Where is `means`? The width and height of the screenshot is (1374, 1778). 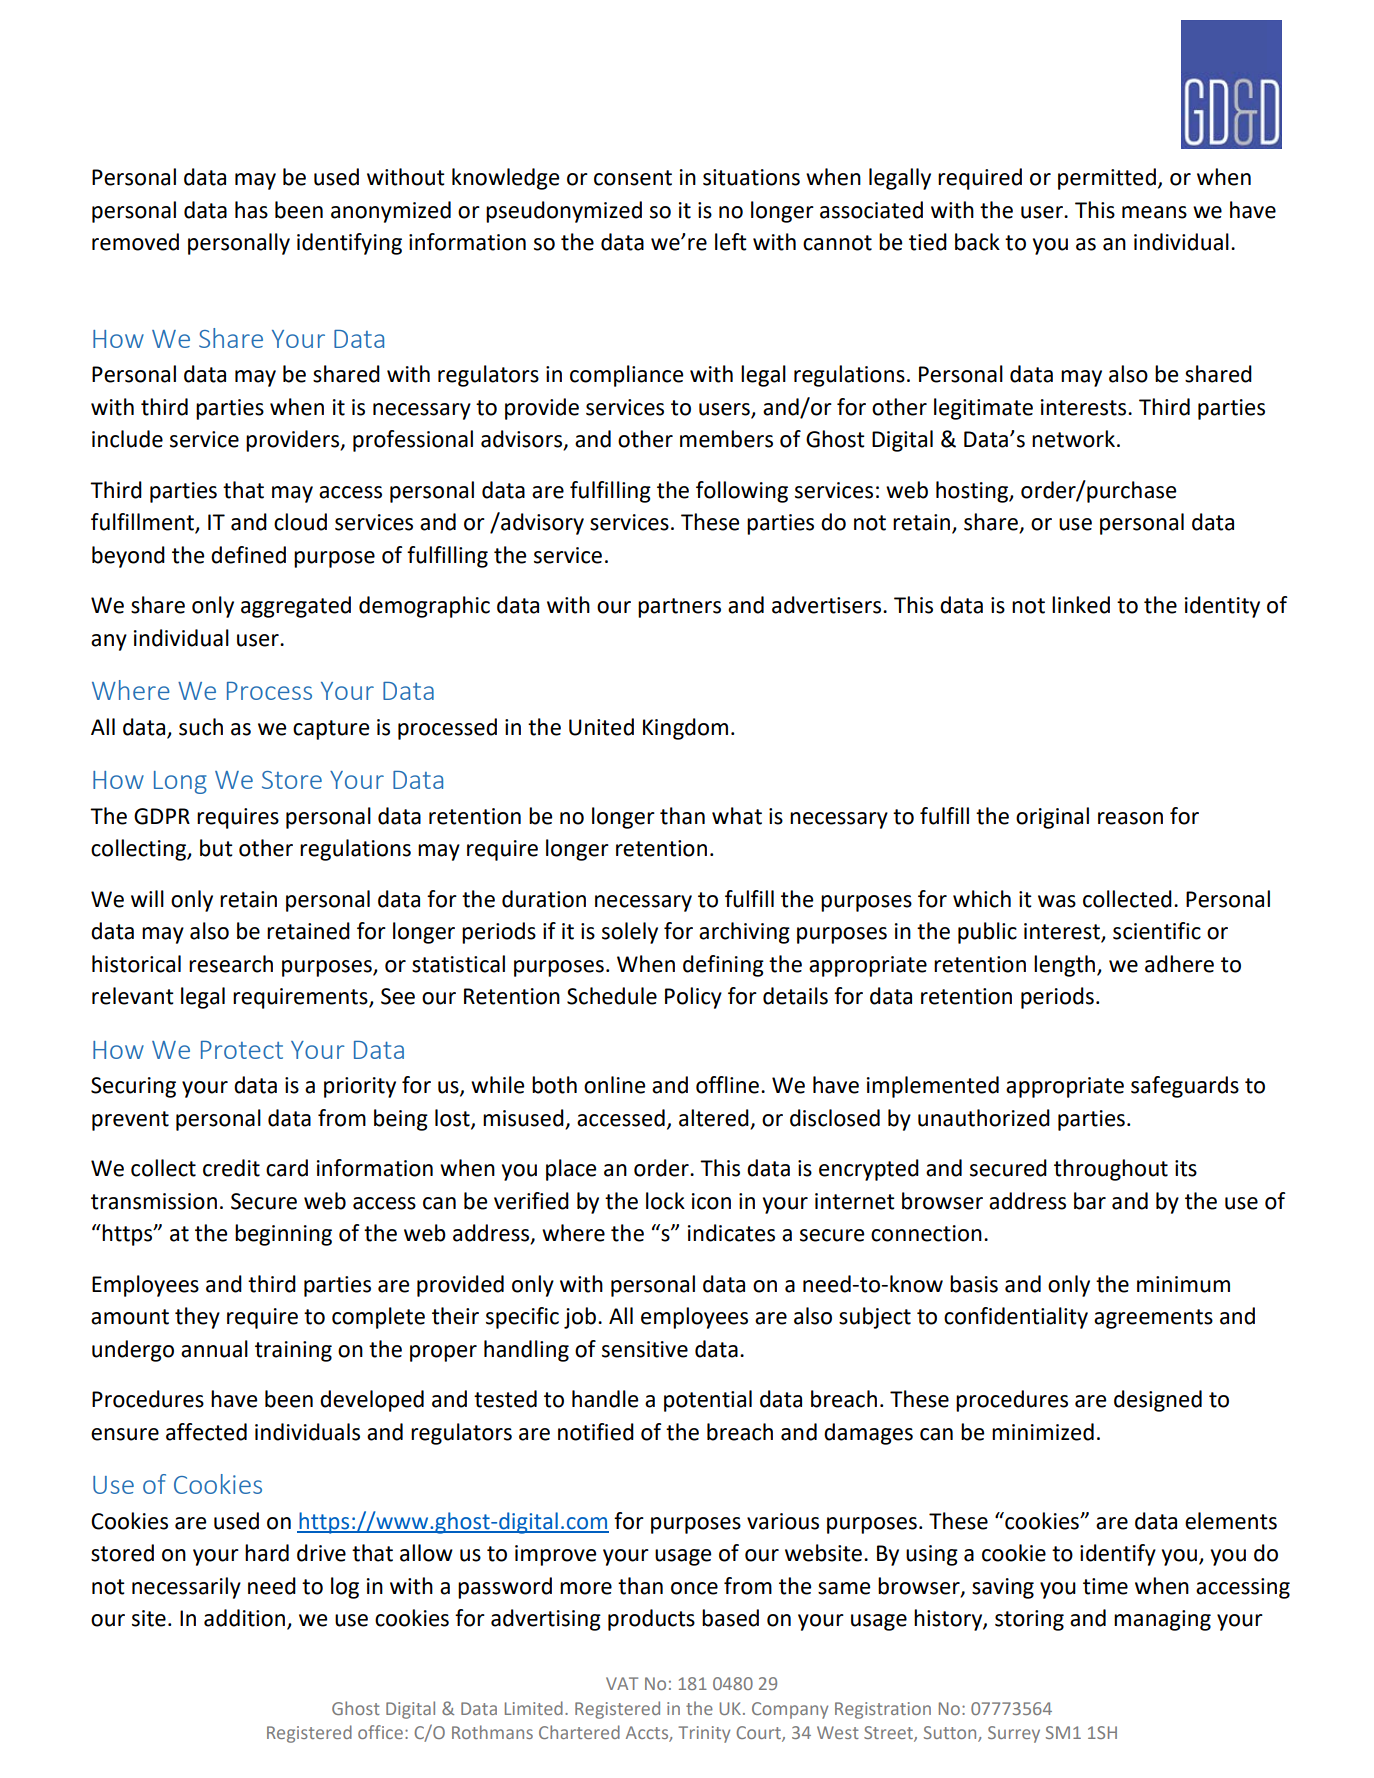 means is located at coordinates (1154, 212).
